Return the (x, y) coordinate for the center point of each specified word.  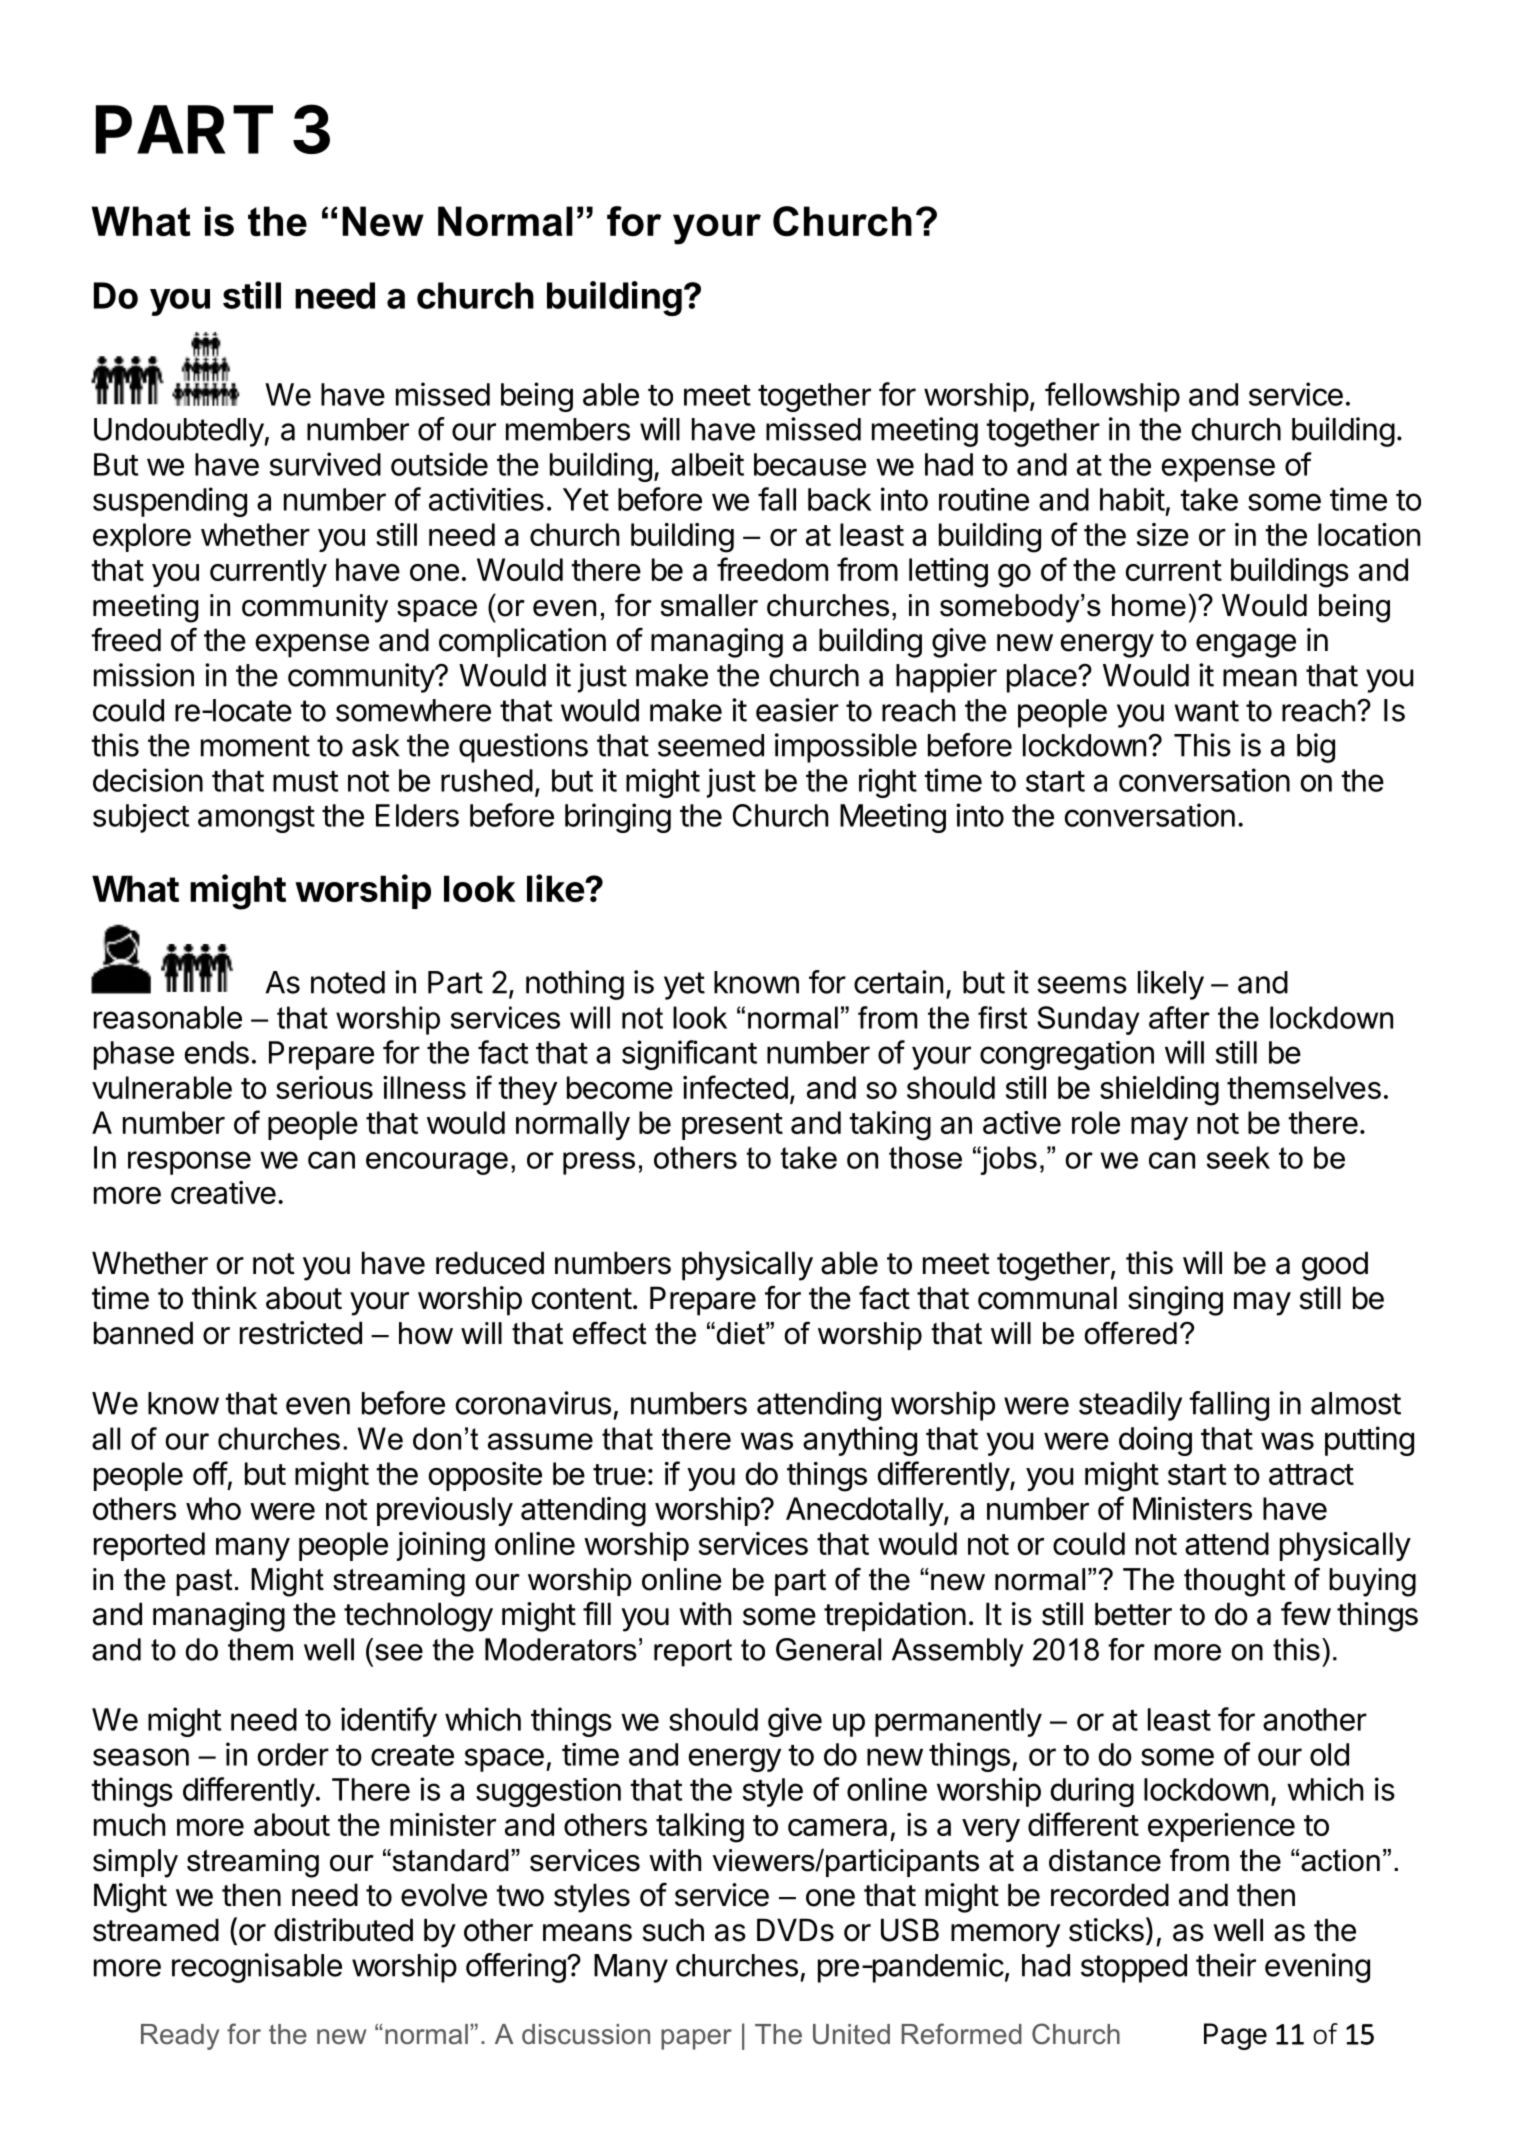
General (828, 1649)
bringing (618, 818)
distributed (343, 1930)
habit (1132, 499)
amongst (256, 819)
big (1316, 748)
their (1226, 1965)
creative (223, 1192)
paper (696, 2039)
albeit (707, 464)
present (732, 1126)
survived (325, 464)
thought (1234, 1582)
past (204, 1582)
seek (1238, 1157)
